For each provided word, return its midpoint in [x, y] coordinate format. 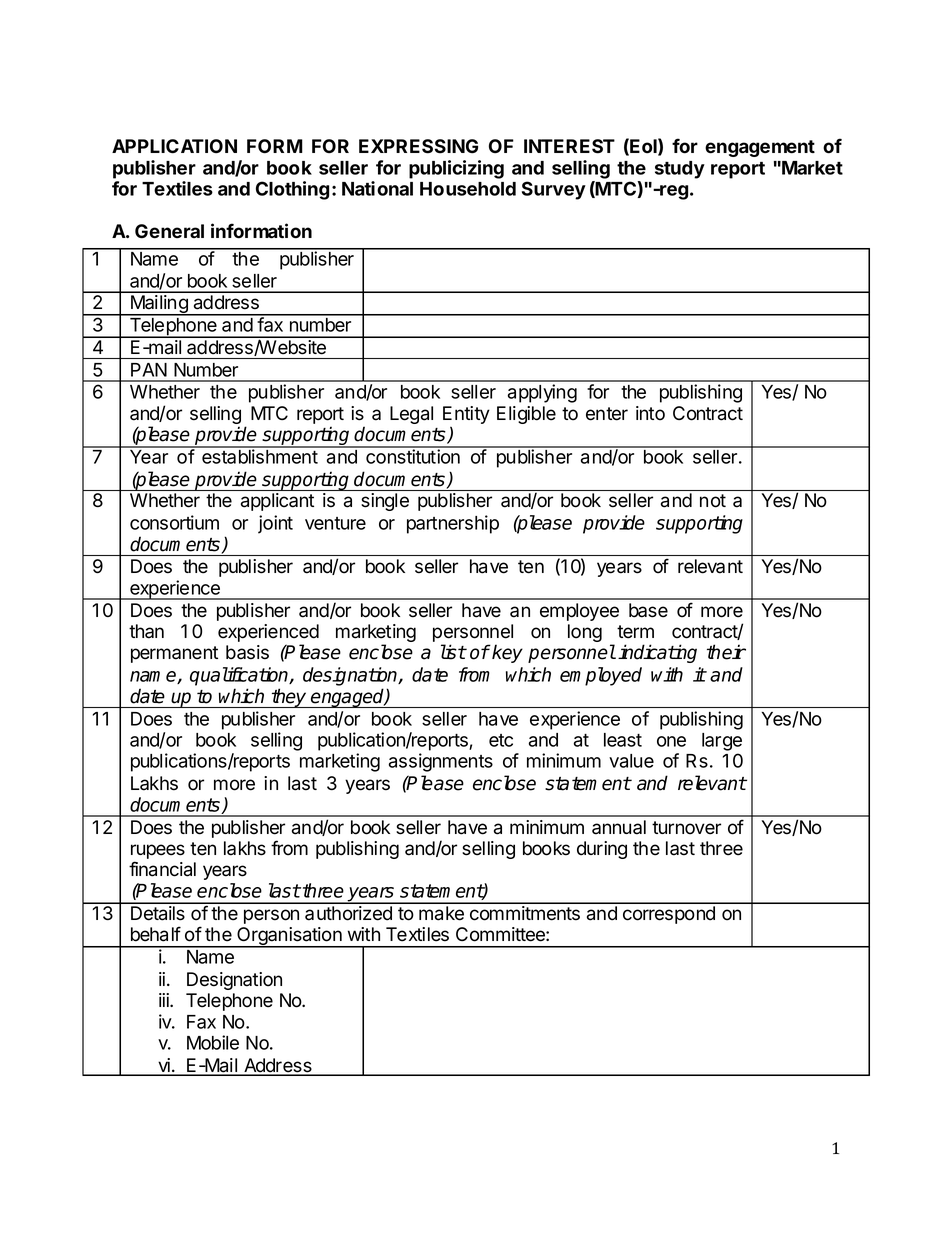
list [453, 652]
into [650, 413]
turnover [686, 828]
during [602, 850]
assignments [441, 762]
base [648, 610]
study [680, 170]
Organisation [289, 937]
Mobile [213, 1042]
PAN [149, 370]
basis [247, 652]
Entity [466, 416]
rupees [158, 853]
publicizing [456, 169]
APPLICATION [174, 146]
